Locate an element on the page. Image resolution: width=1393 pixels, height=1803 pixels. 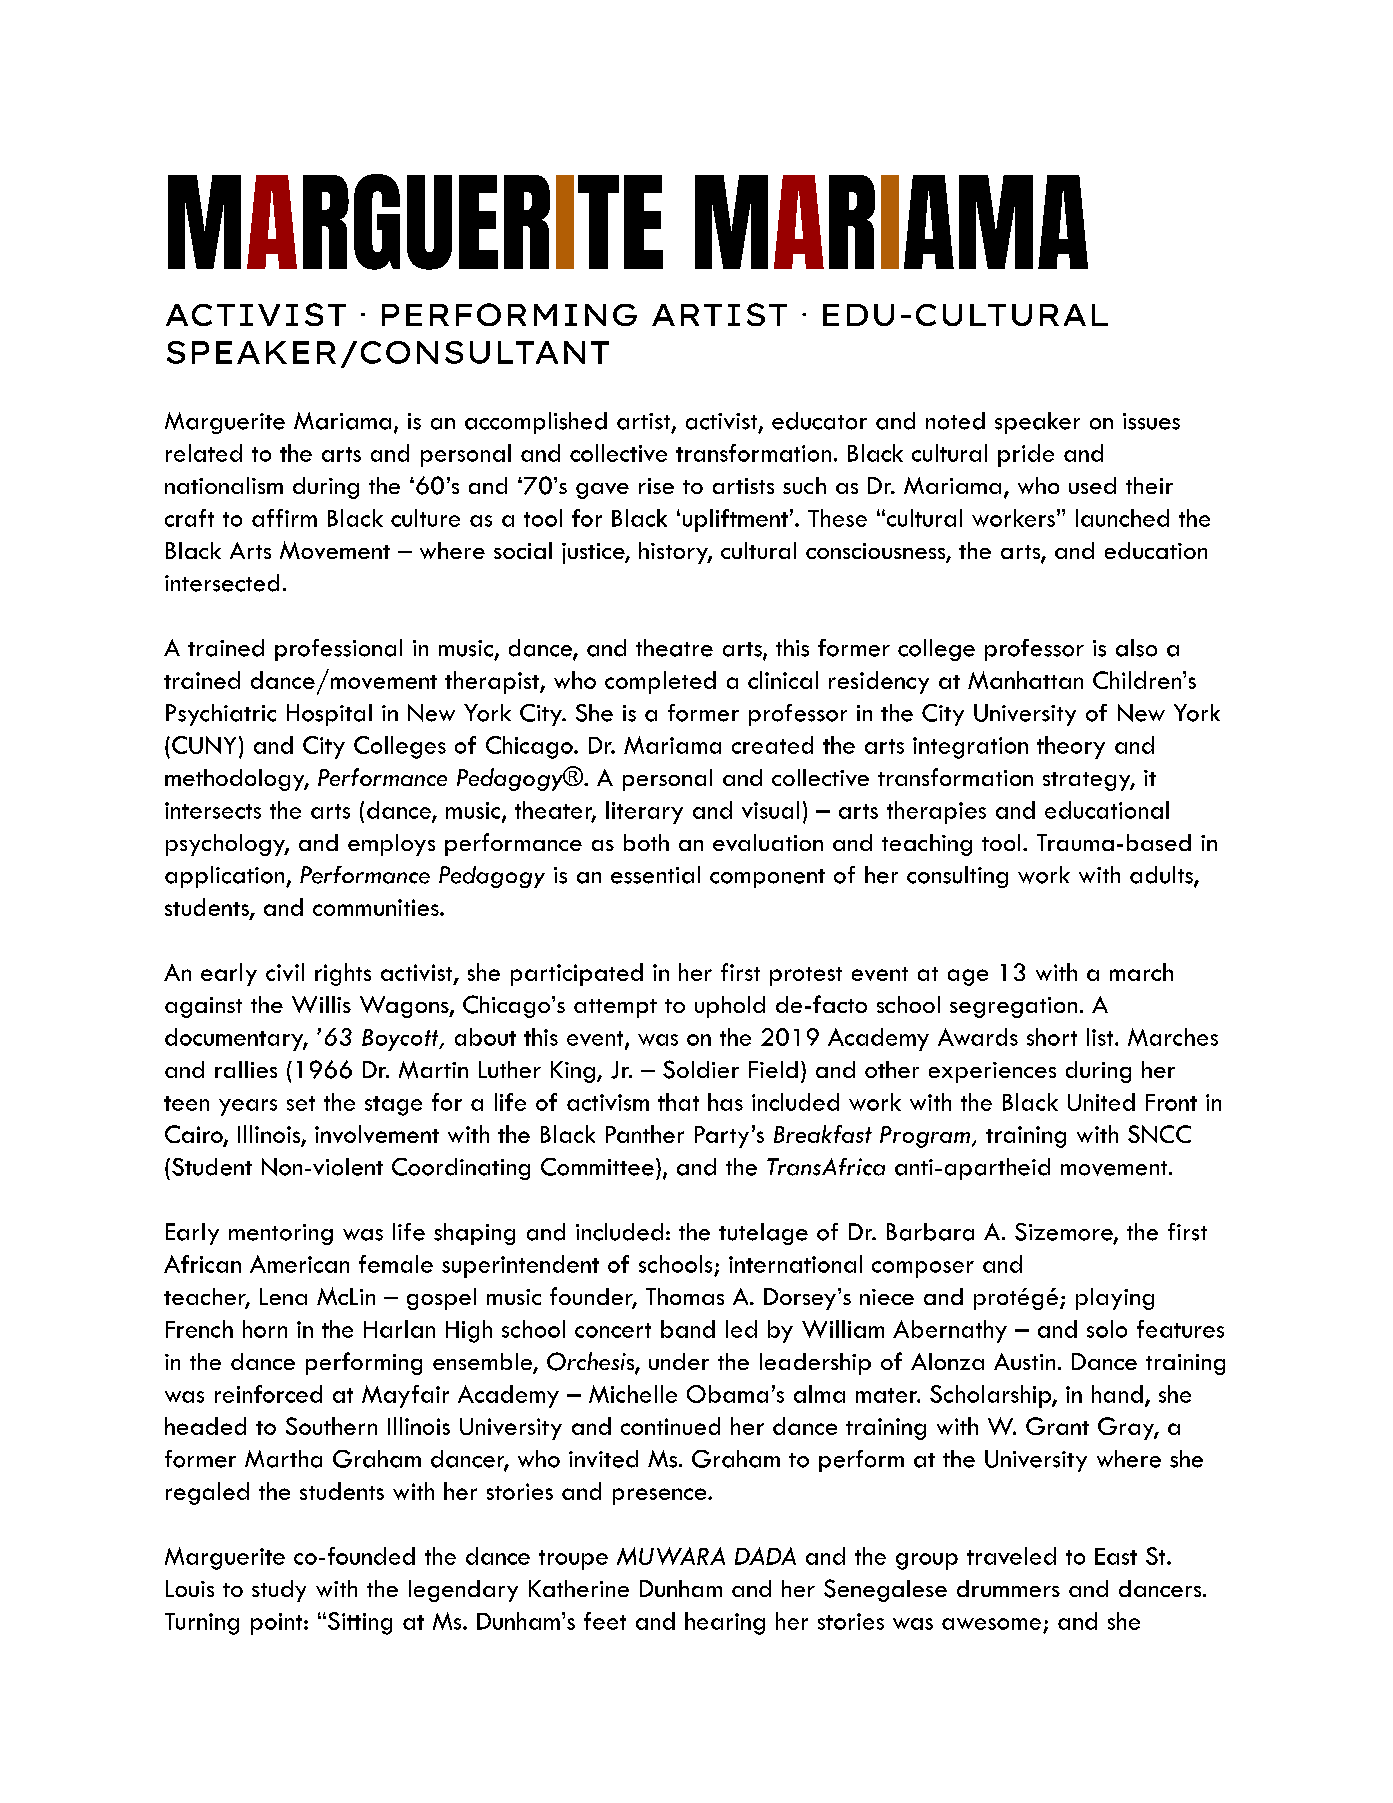
short is located at coordinates (1052, 1037).
